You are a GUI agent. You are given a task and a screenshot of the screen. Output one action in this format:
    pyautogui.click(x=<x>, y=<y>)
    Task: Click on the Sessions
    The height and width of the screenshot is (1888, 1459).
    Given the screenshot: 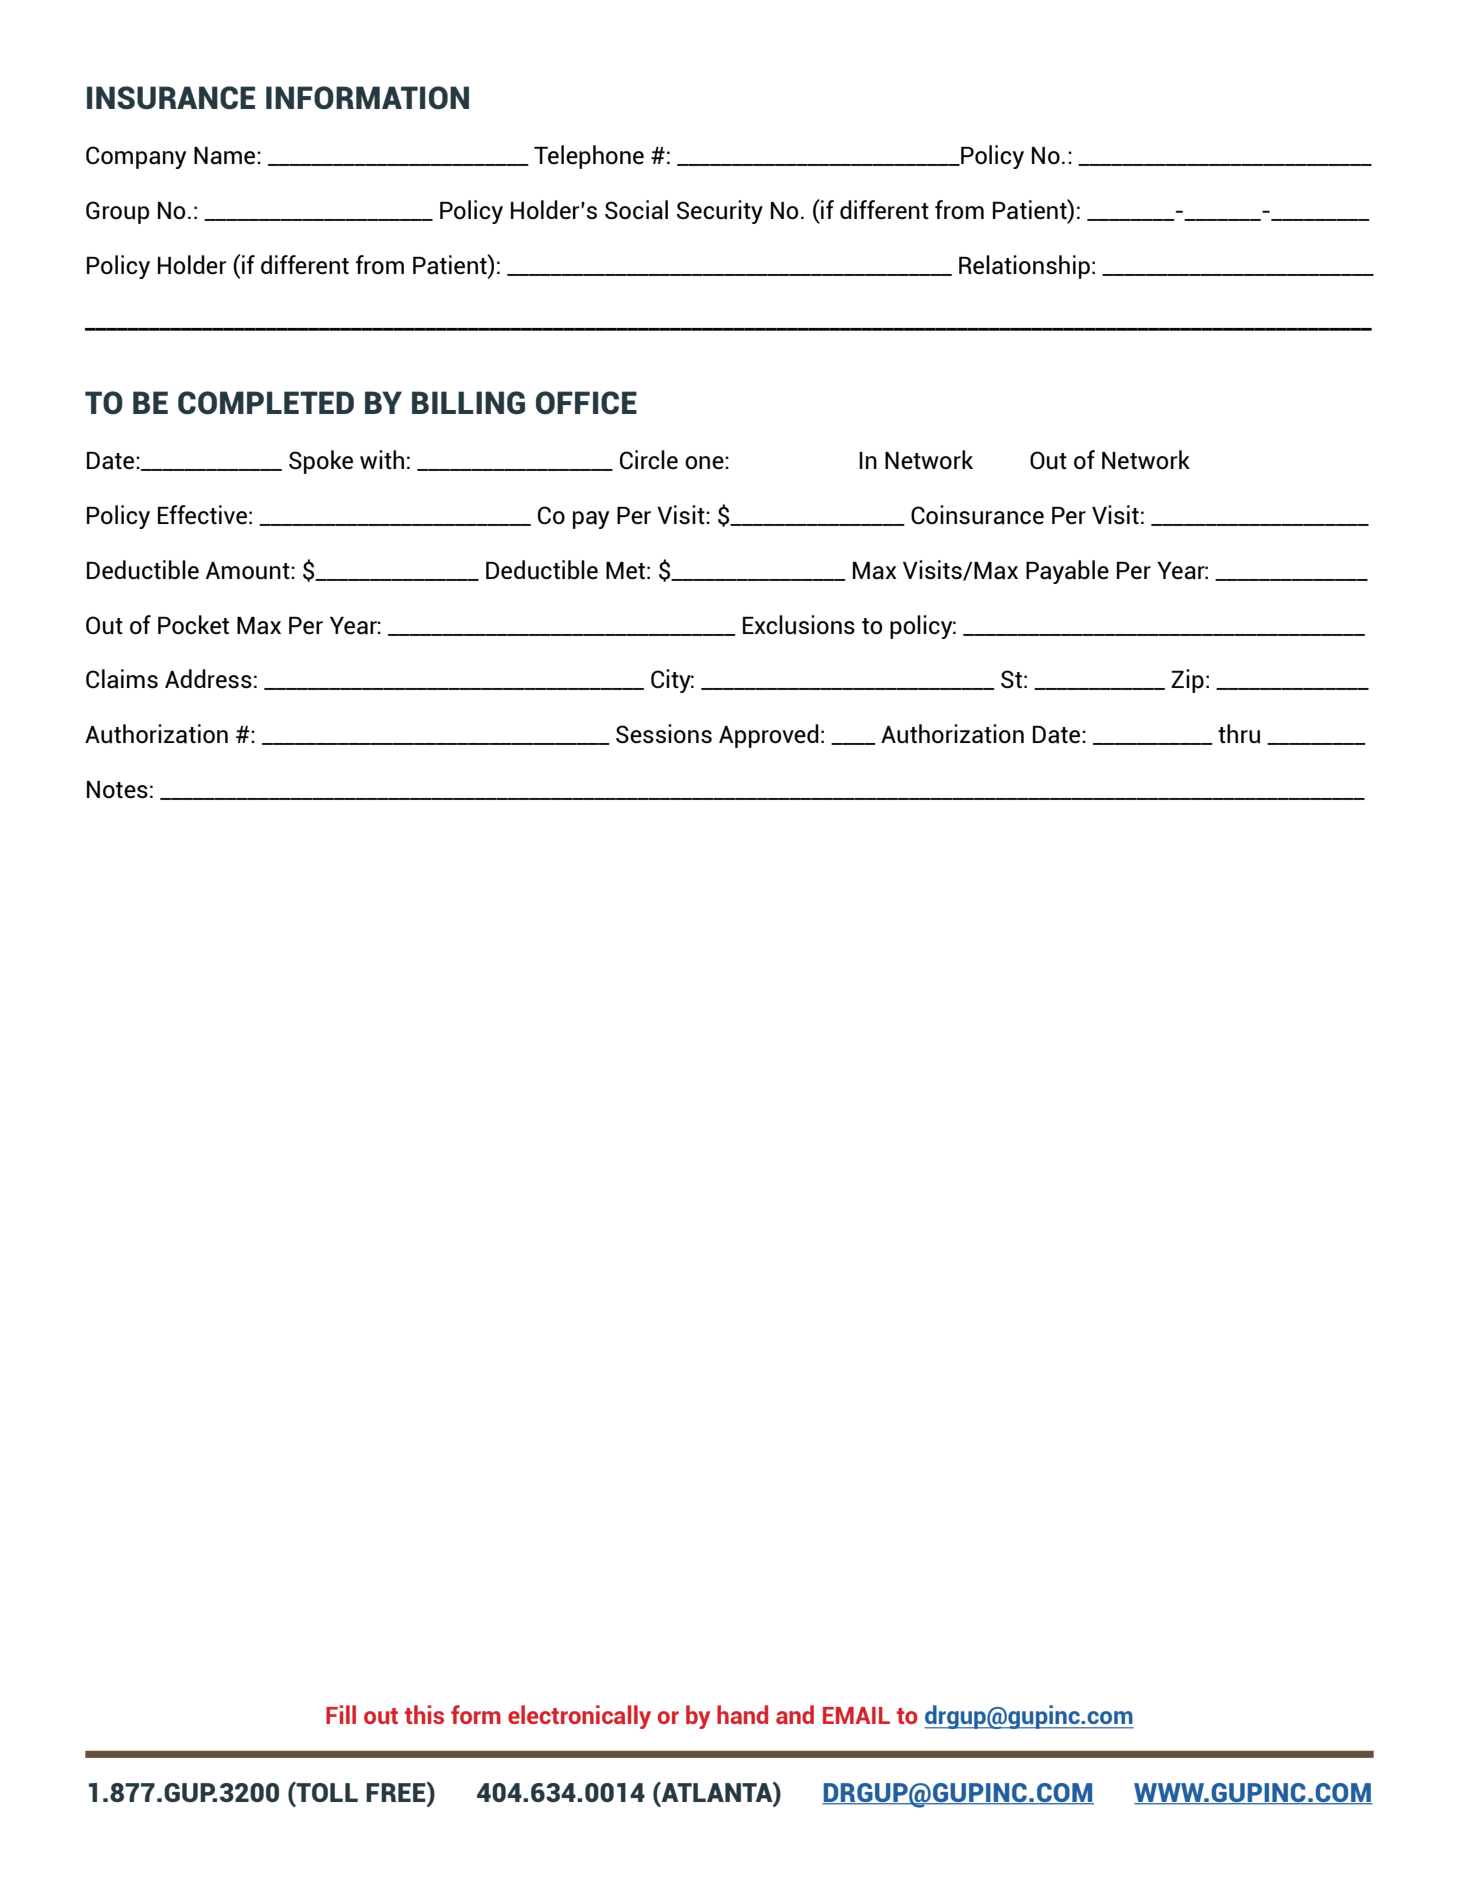 What is the action you would take?
    pyautogui.click(x=664, y=734)
